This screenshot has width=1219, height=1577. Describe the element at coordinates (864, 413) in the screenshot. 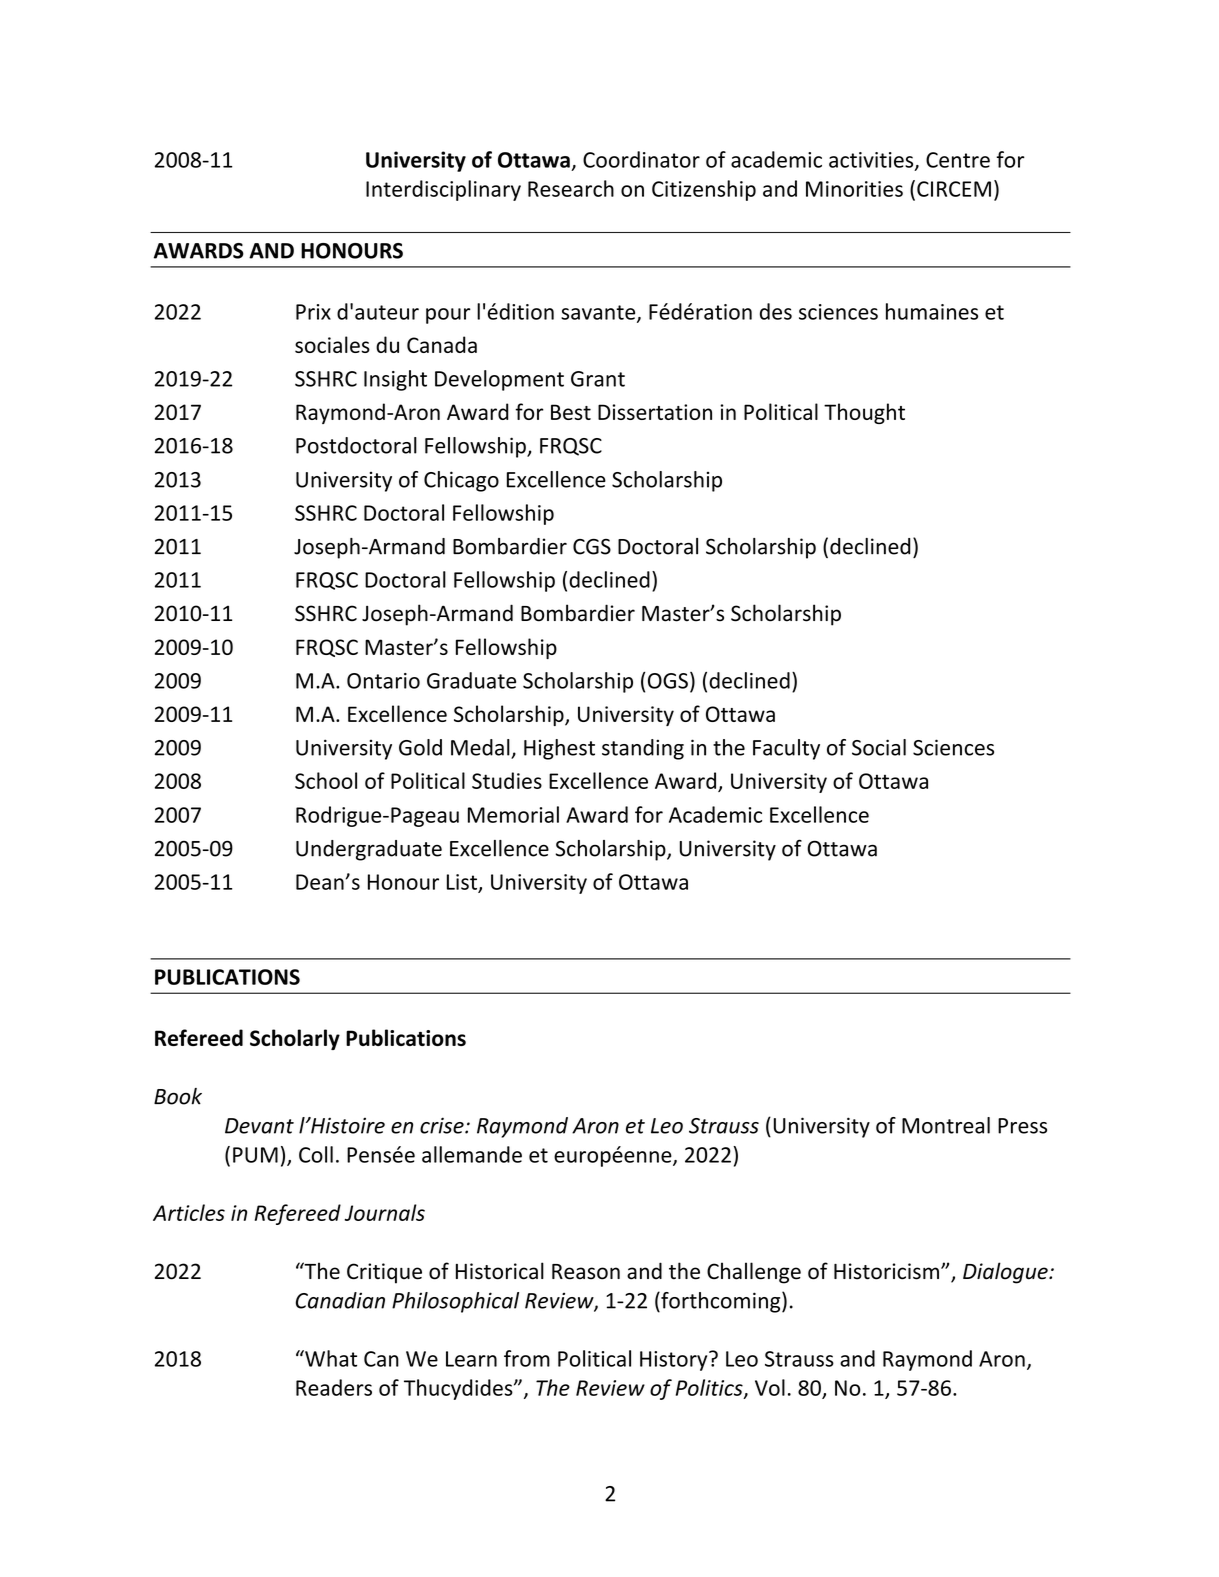

I see `Thought` at that location.
